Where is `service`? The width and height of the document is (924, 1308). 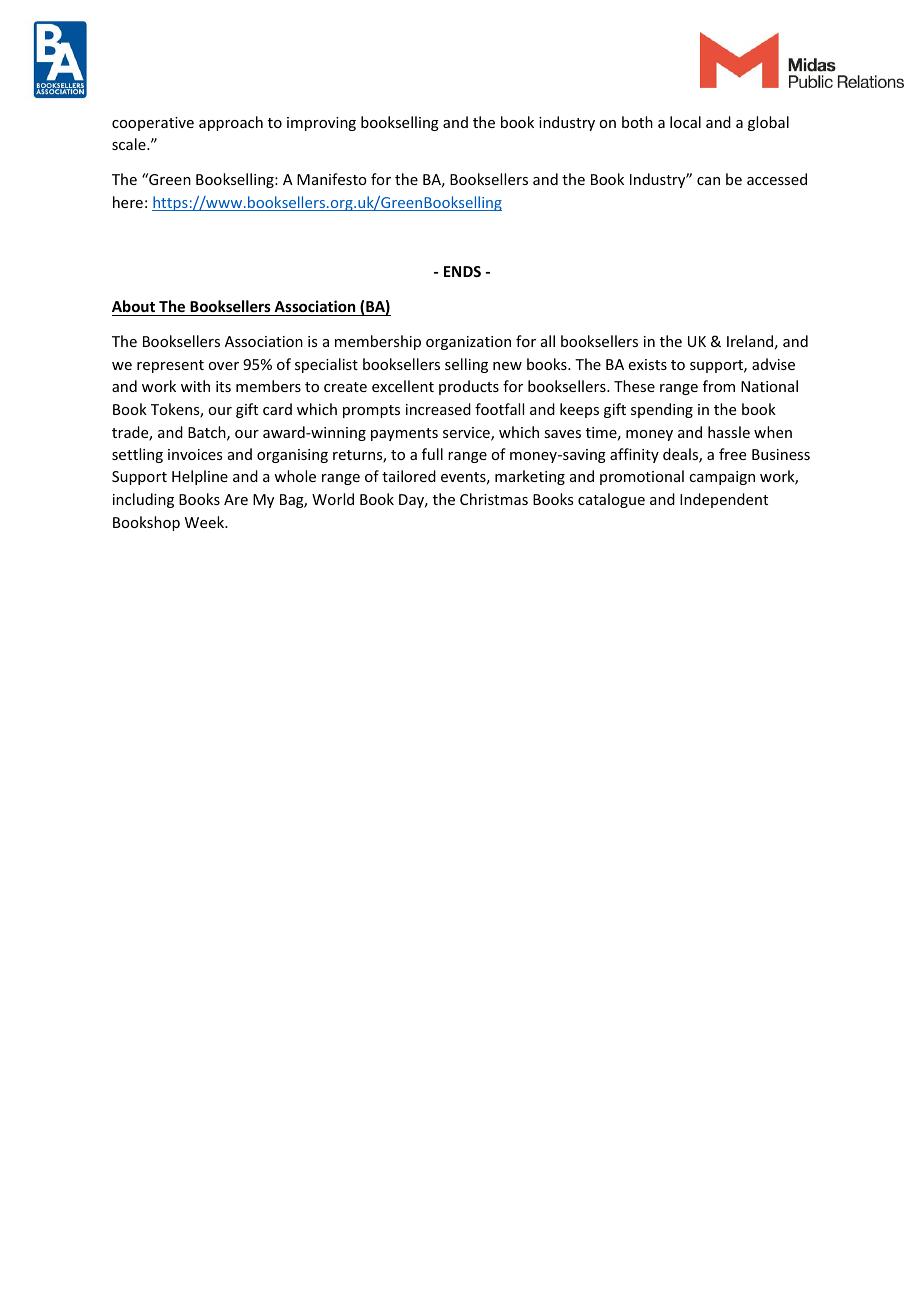 service is located at coordinates (467, 434).
